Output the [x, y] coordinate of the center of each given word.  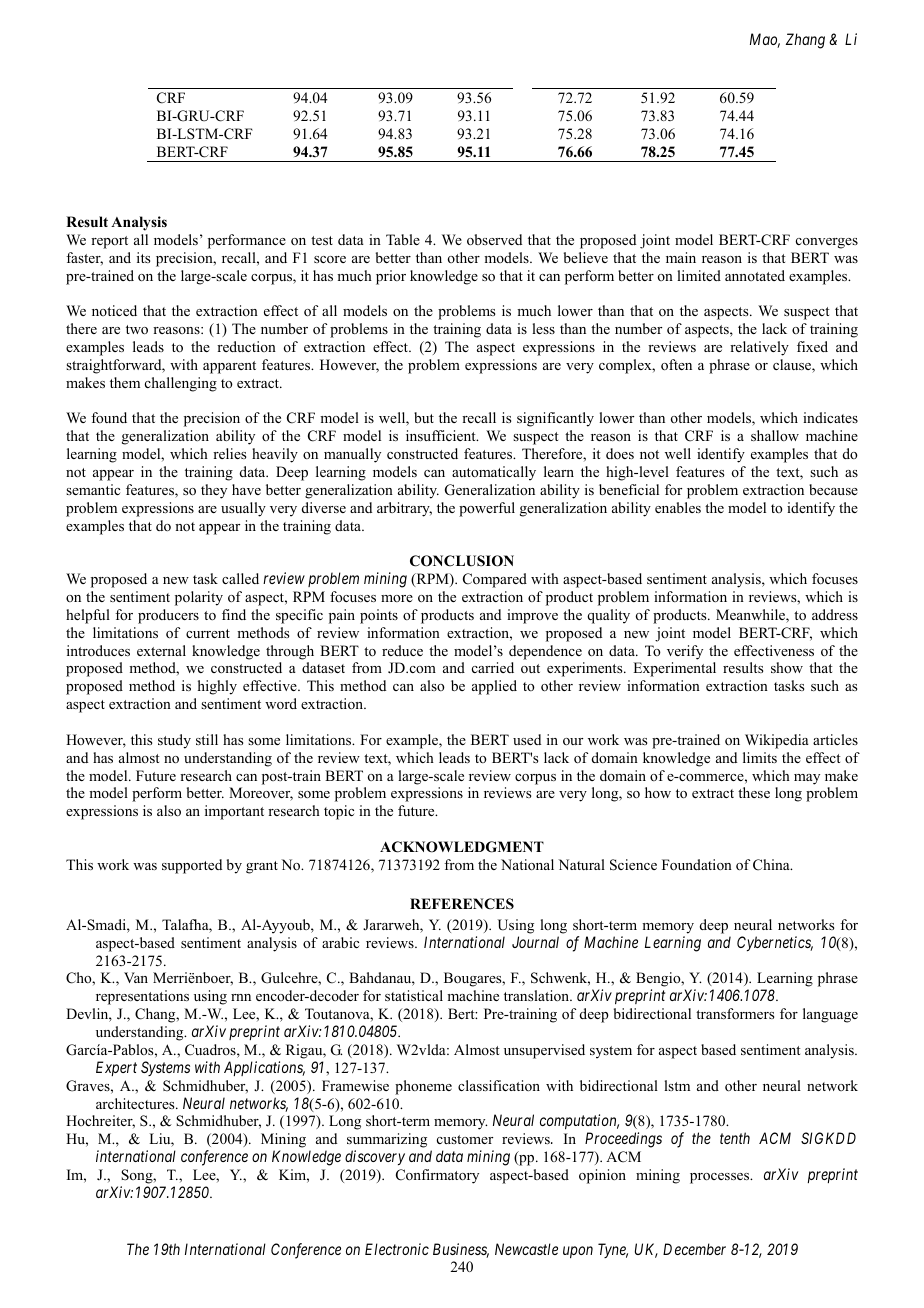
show [787, 667]
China [772, 865]
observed [494, 239]
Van [136, 977]
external [161, 650]
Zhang [805, 41]
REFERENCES [462, 904]
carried [493, 667]
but [424, 417]
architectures [136, 1103]
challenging [181, 384]
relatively [759, 348]
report [109, 242]
